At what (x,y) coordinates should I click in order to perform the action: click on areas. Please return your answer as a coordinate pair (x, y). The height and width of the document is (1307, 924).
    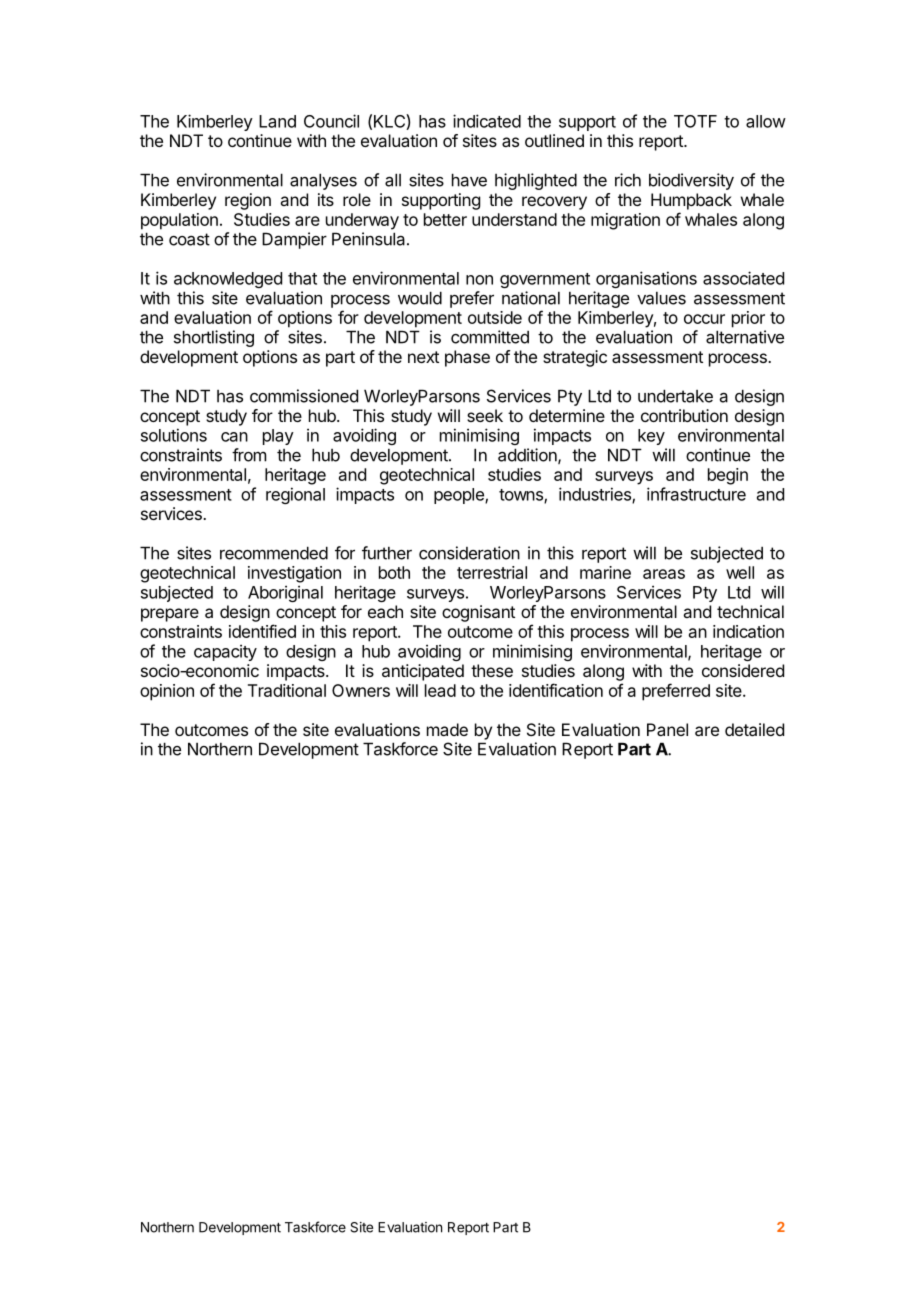
    Looking at the image, I should click on (664, 574).
